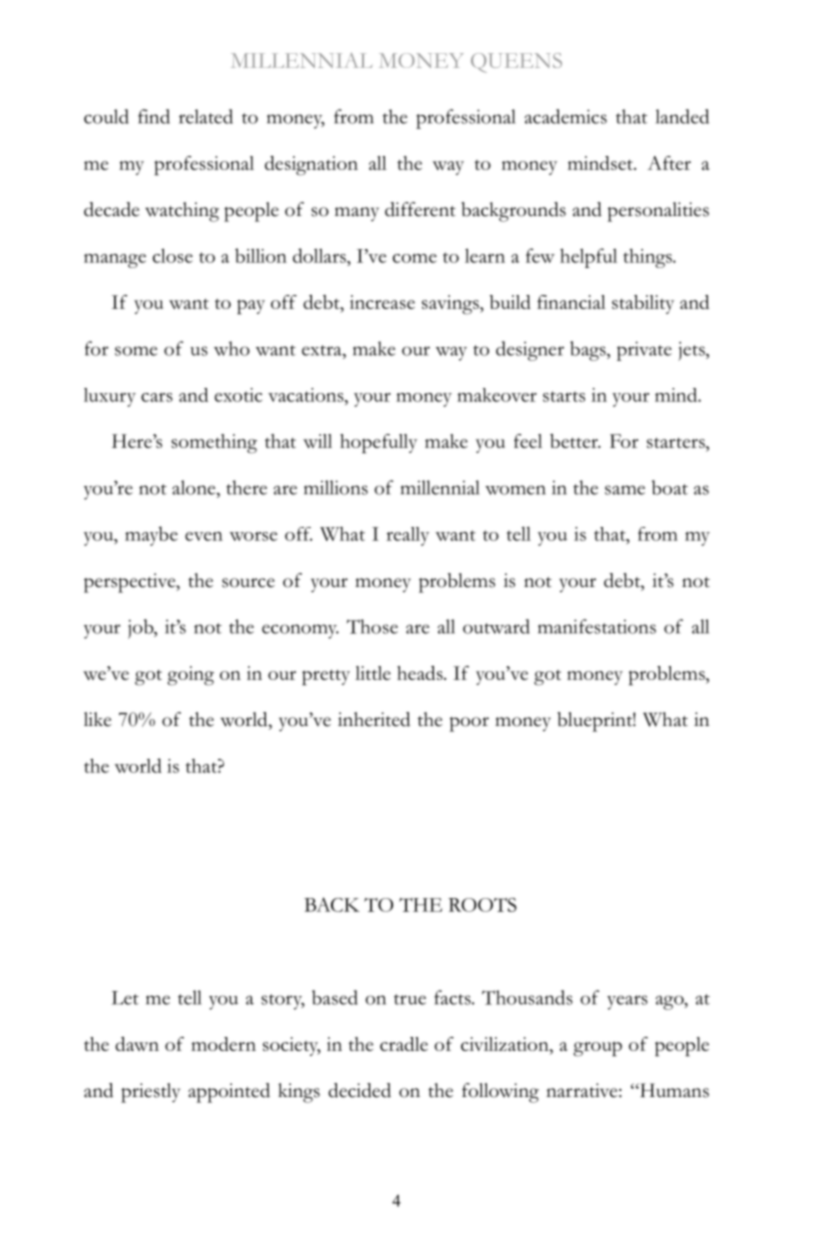 The image size is (835, 1252). What do you see at coordinates (566, 116) in the screenshot?
I see `academics` at bounding box center [566, 116].
